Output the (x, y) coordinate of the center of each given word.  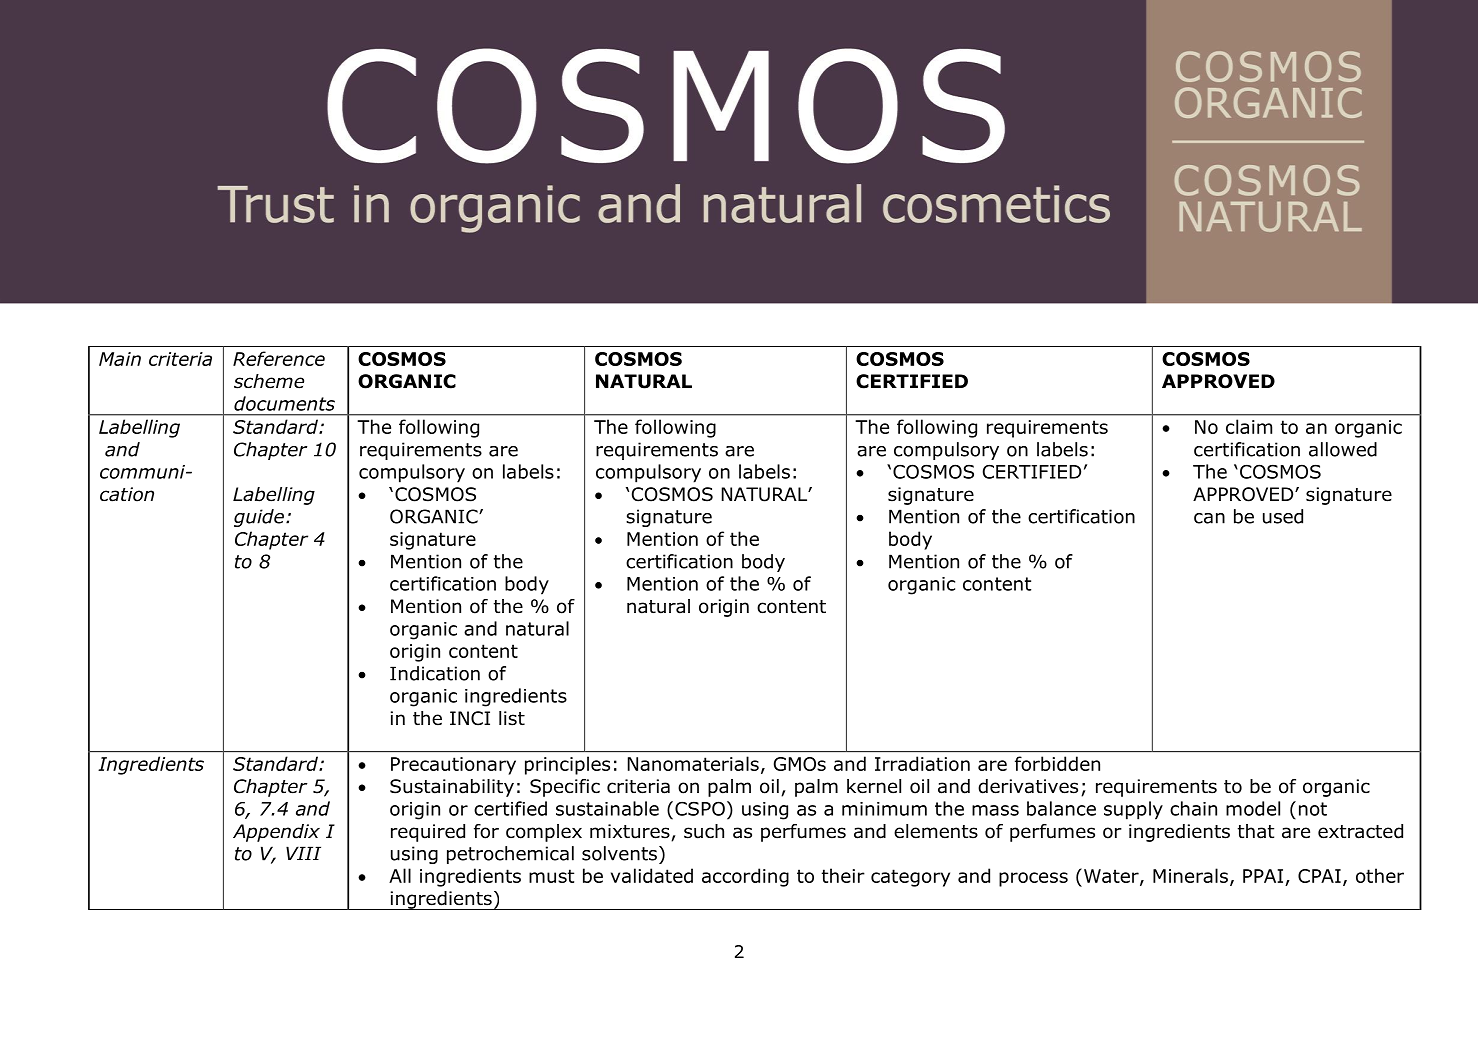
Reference (279, 358)
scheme (269, 381)
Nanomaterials (693, 763)
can (1209, 518)
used (1283, 516)
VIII (303, 853)
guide (259, 518)
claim (1249, 426)
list (512, 718)
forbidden (1057, 763)
